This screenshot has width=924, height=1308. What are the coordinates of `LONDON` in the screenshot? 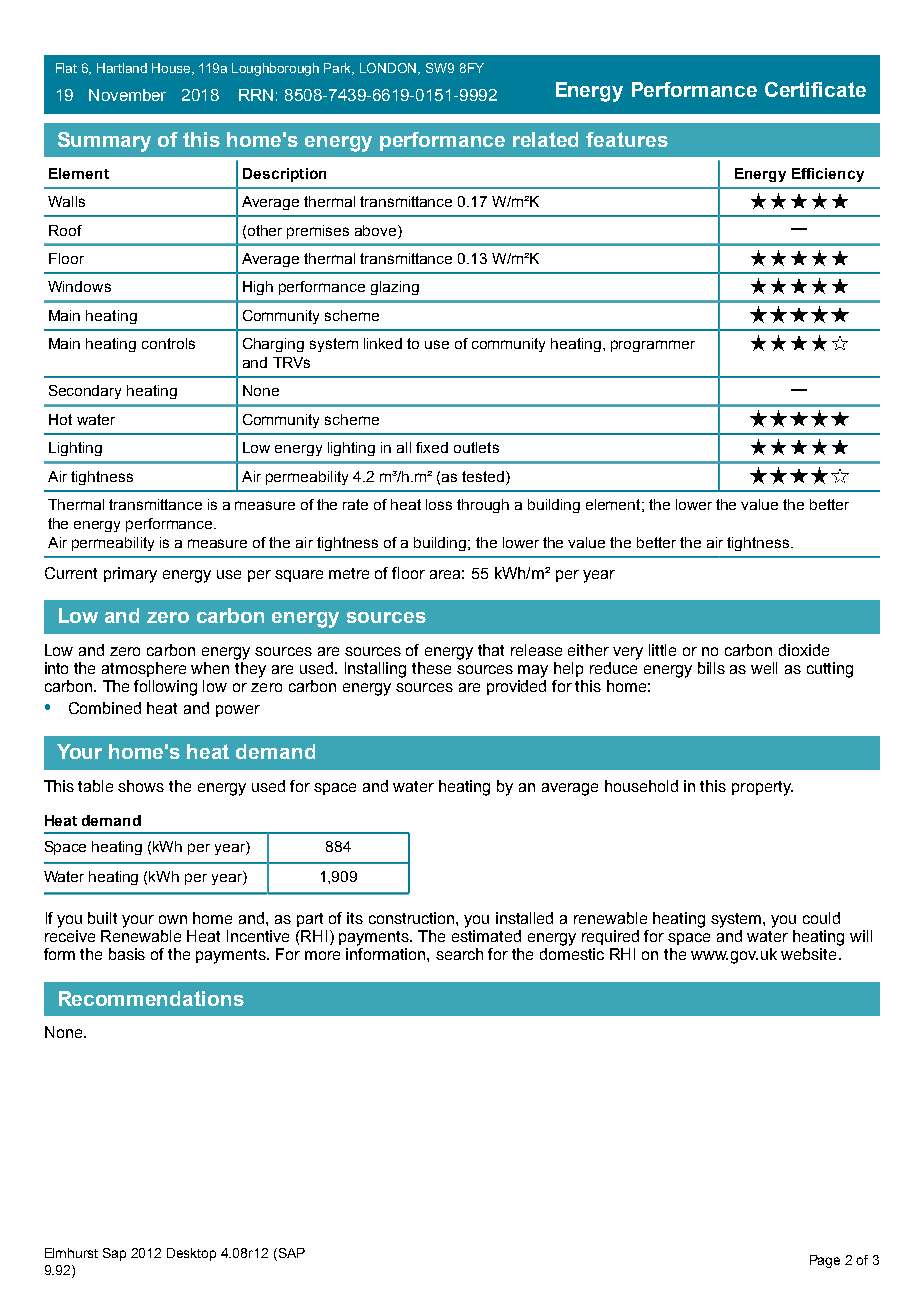 It's located at (390, 69).
